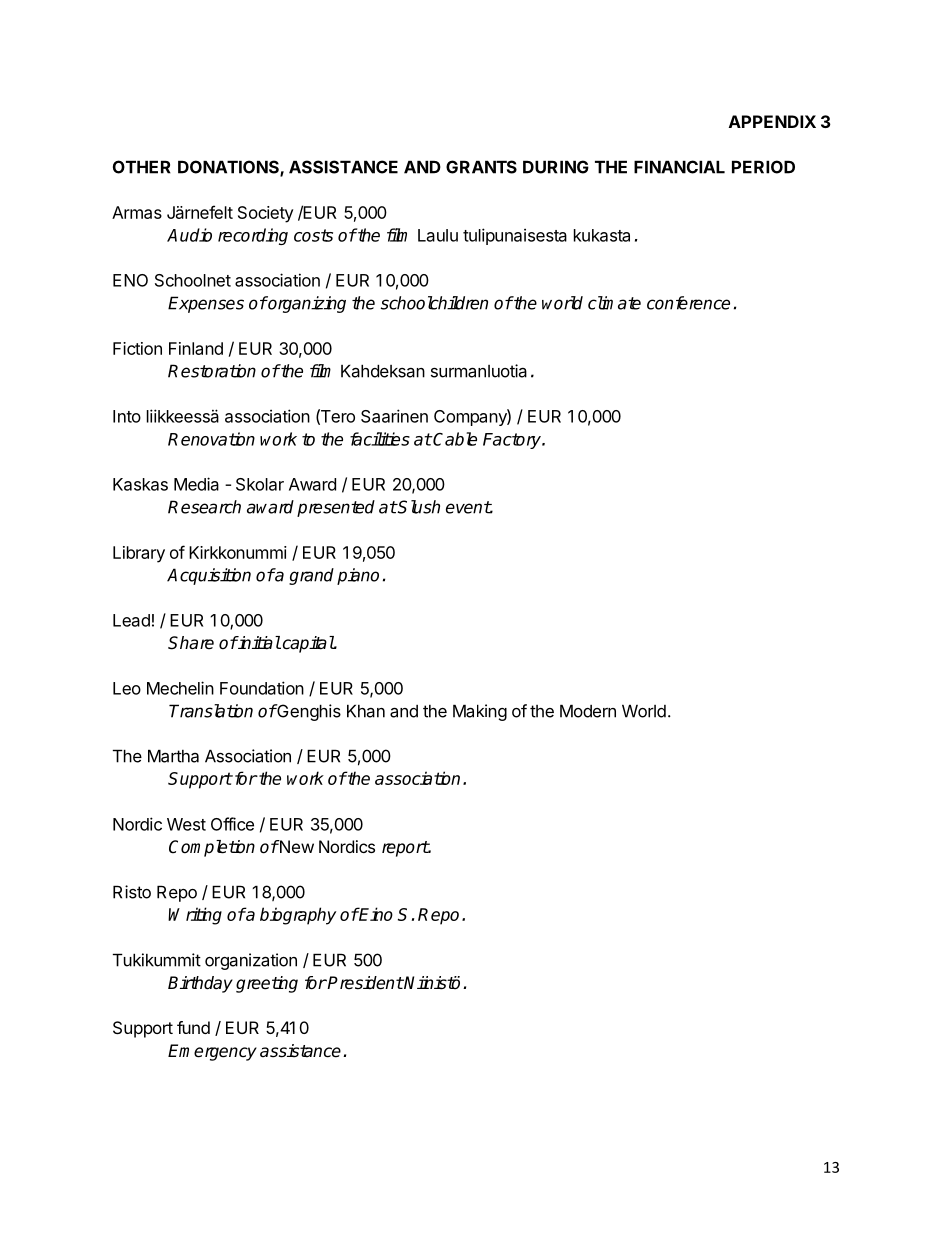  Describe the element at coordinates (298, 916) in the screenshot. I see `biography` at that location.
